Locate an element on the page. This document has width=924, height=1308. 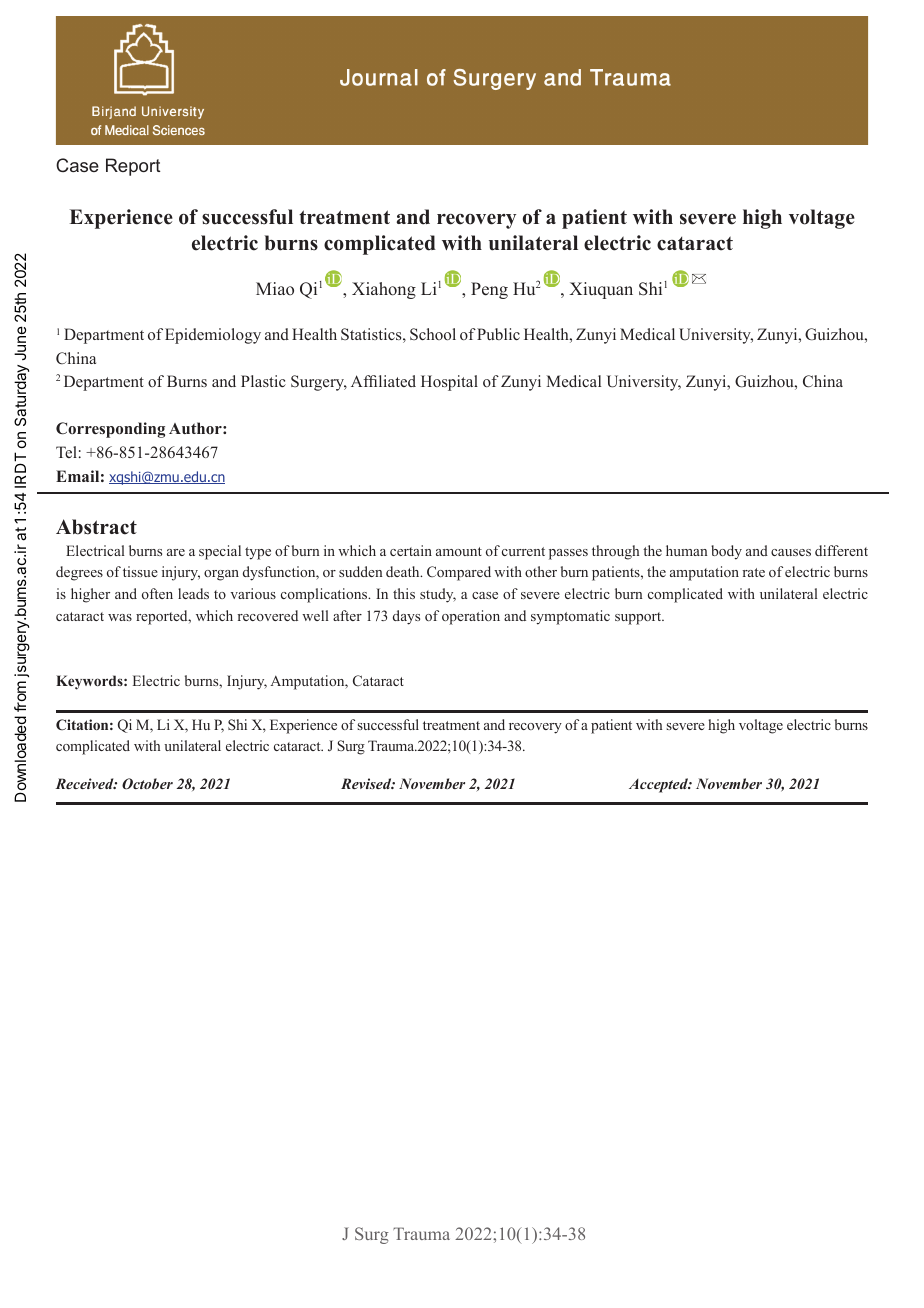
October is located at coordinates (147, 783).
